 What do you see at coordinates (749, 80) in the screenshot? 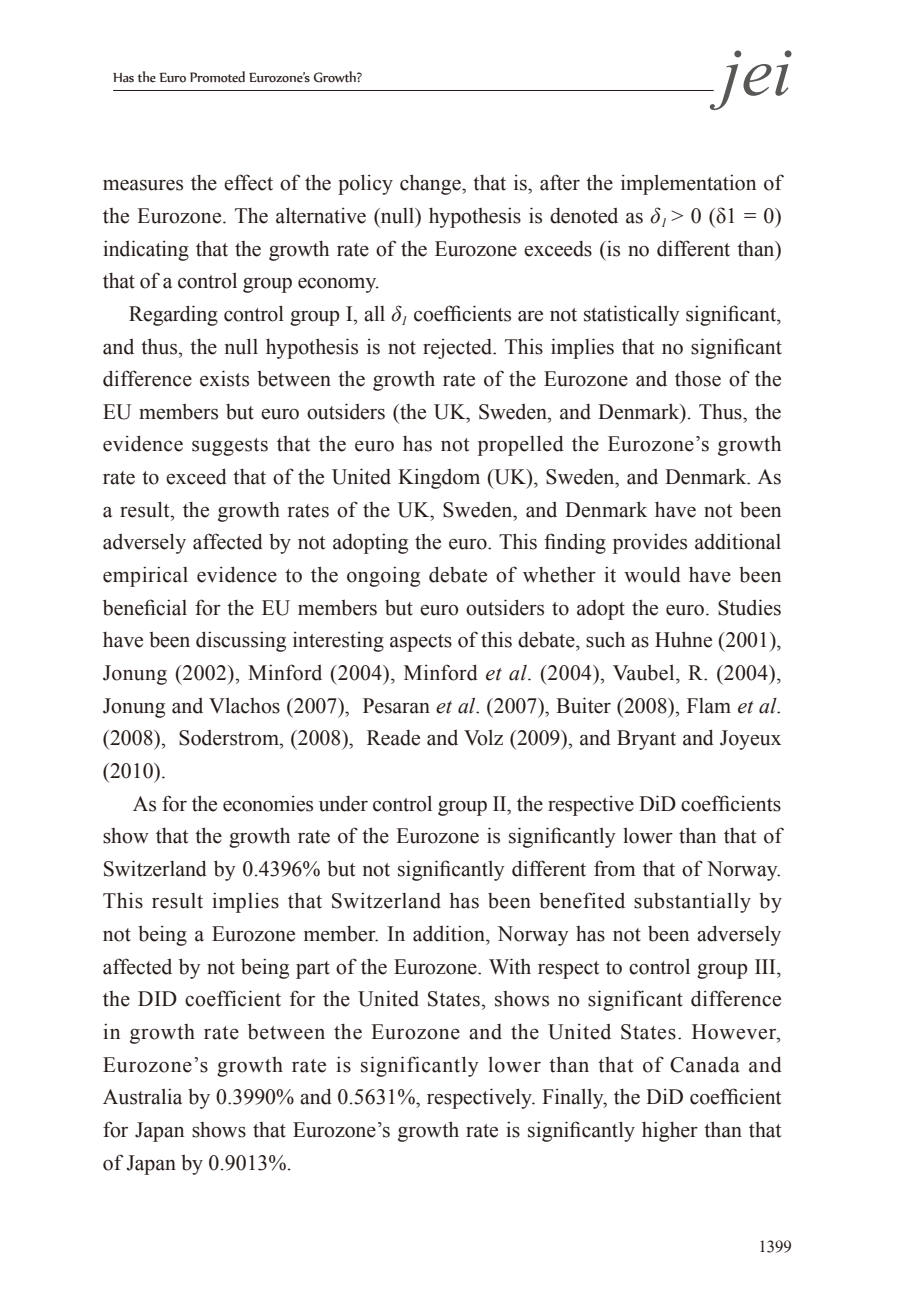
I see `jei` at bounding box center [749, 80].
